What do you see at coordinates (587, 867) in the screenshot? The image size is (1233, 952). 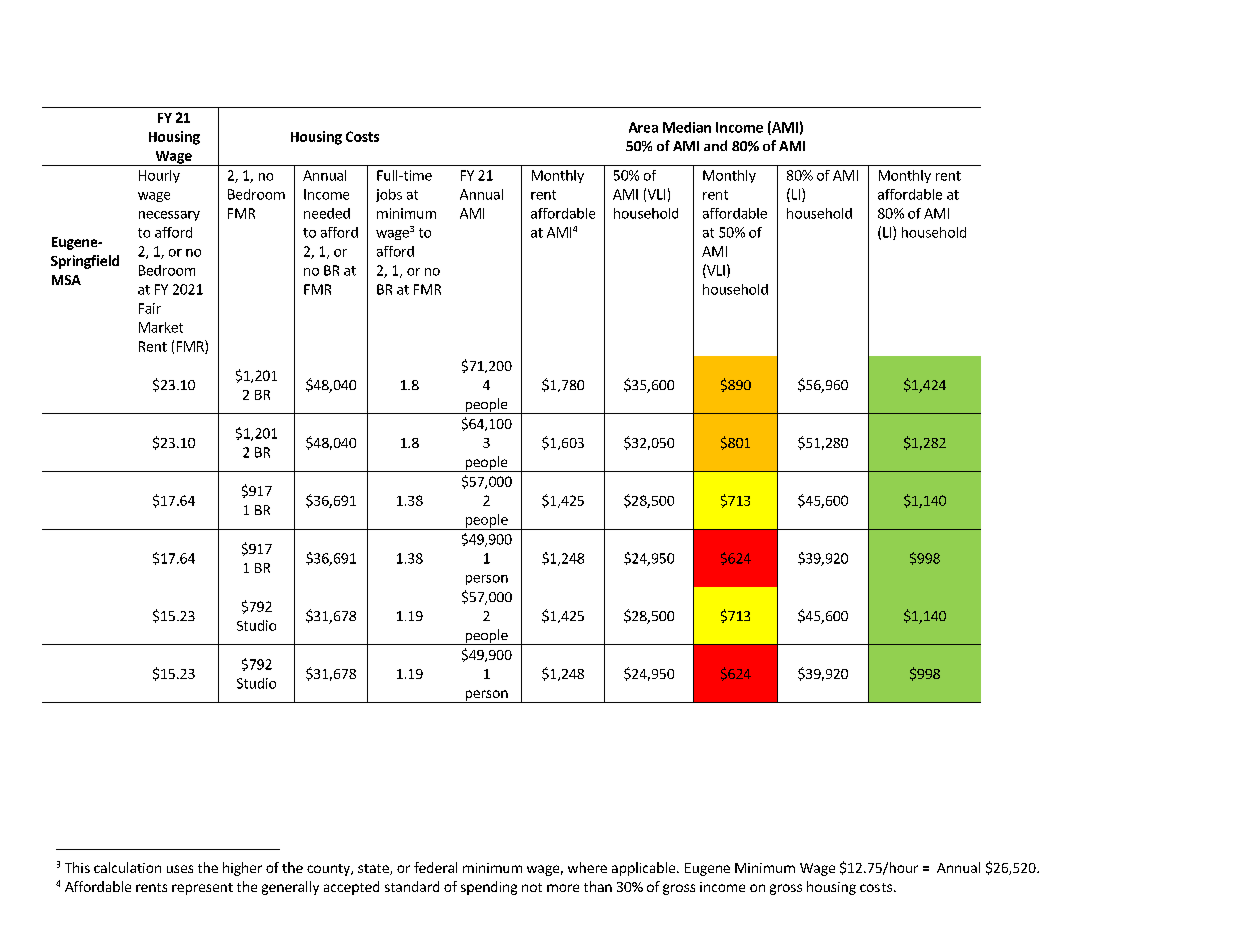 I see `where` at bounding box center [587, 867].
